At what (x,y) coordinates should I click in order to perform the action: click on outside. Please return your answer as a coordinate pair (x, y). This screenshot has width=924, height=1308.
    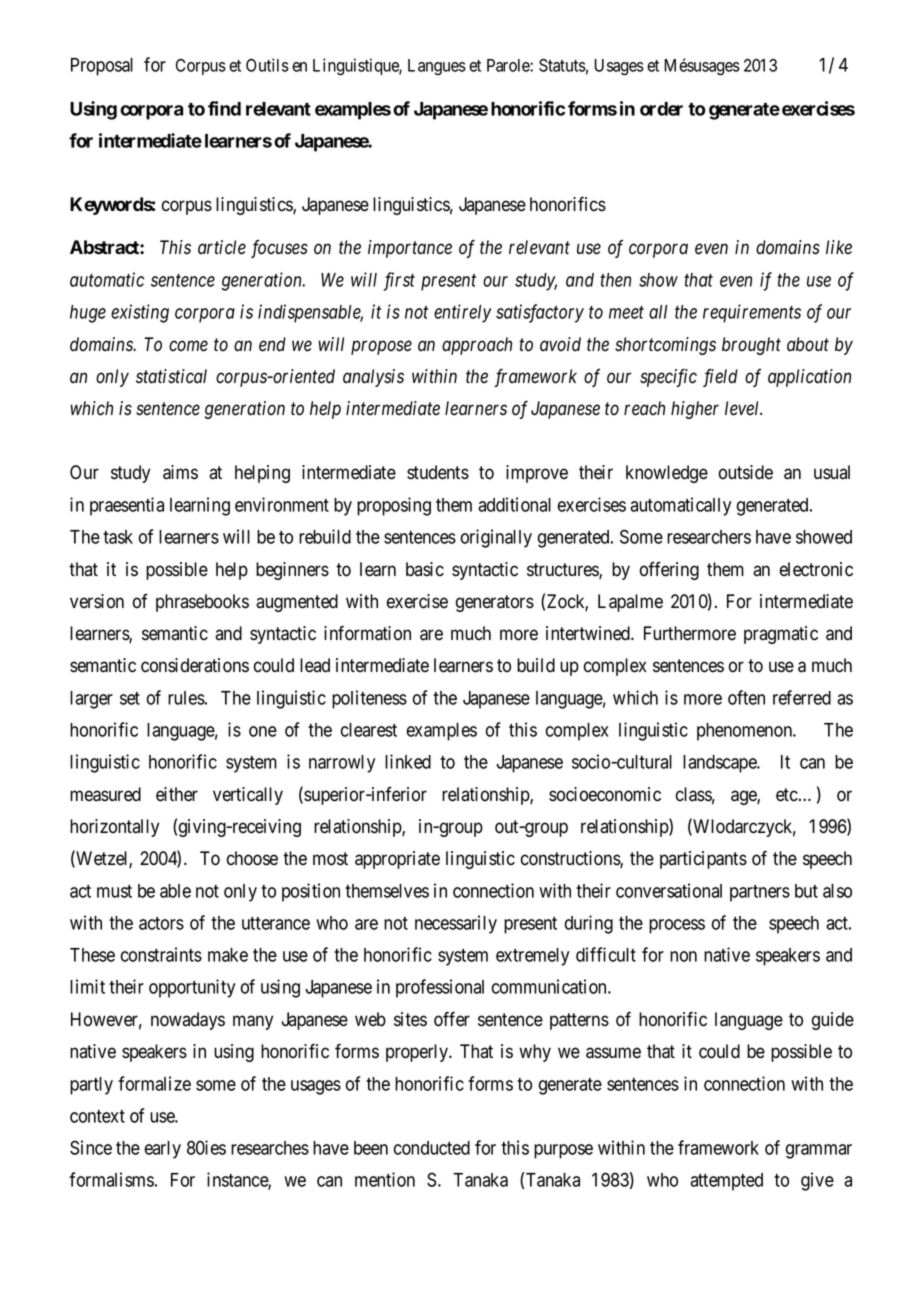
    Looking at the image, I should click on (746, 472).
